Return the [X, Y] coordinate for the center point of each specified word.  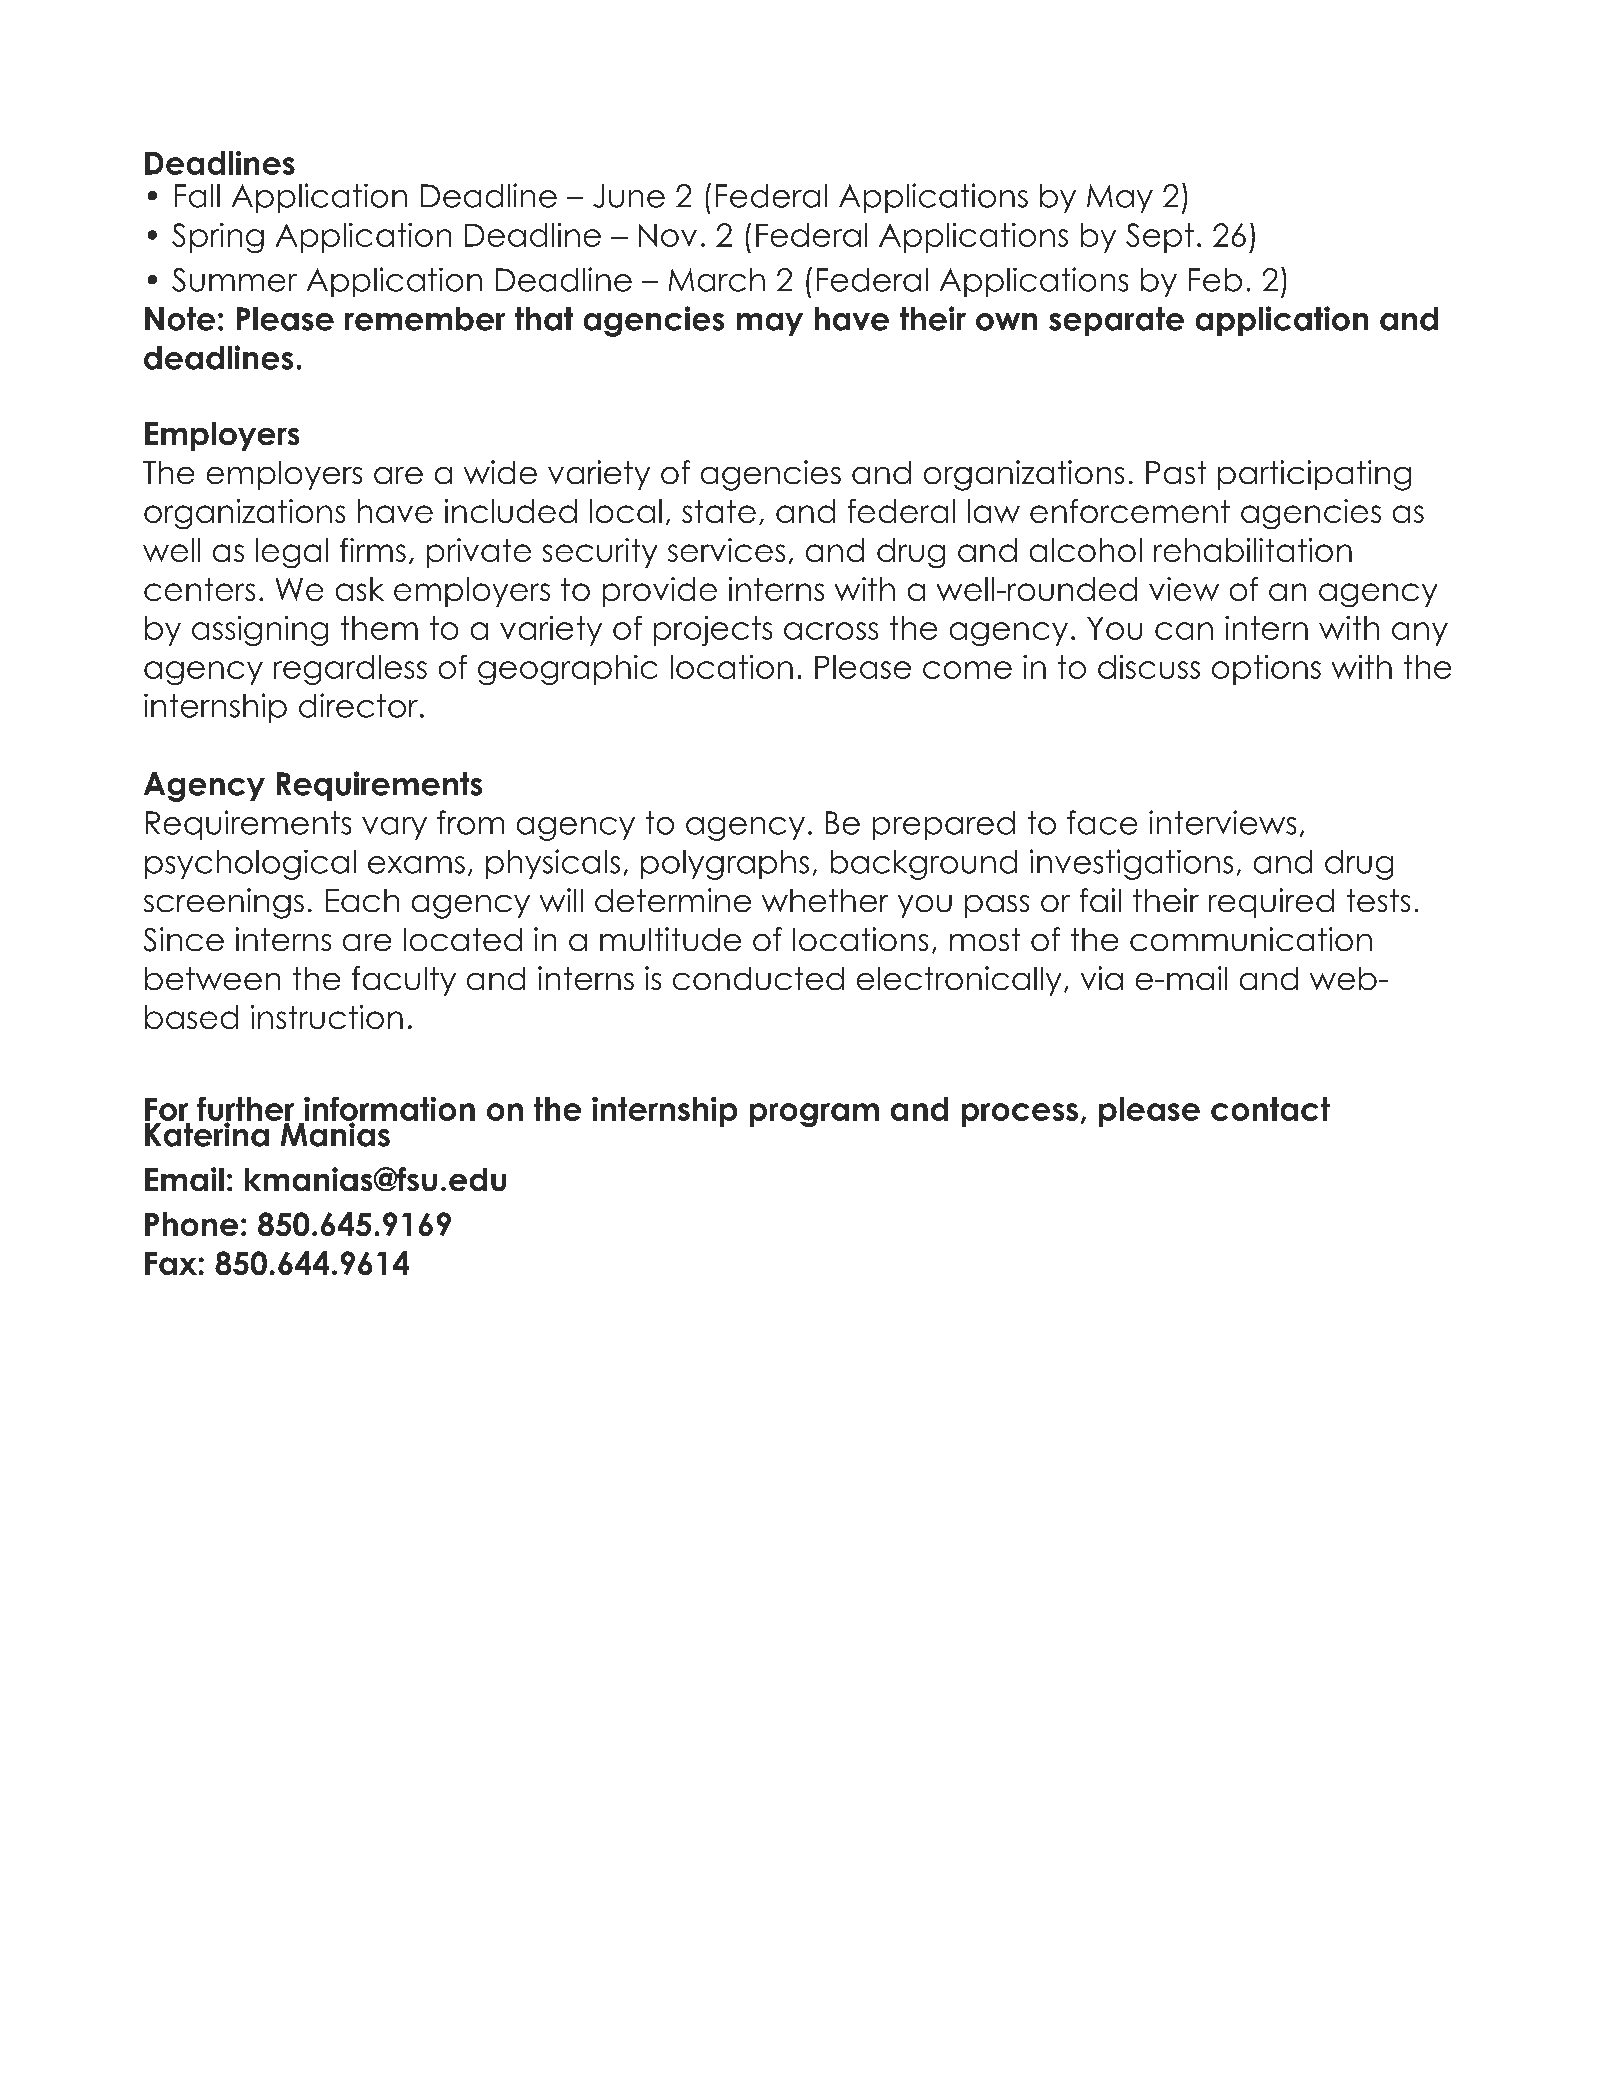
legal [292, 553]
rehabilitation [1253, 550]
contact [1270, 1109]
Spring [218, 238]
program [814, 1115]
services [726, 550]
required [1271, 903]
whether [825, 900]
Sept [1160, 238]
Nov [668, 235]
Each [362, 900]
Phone [191, 1224]
